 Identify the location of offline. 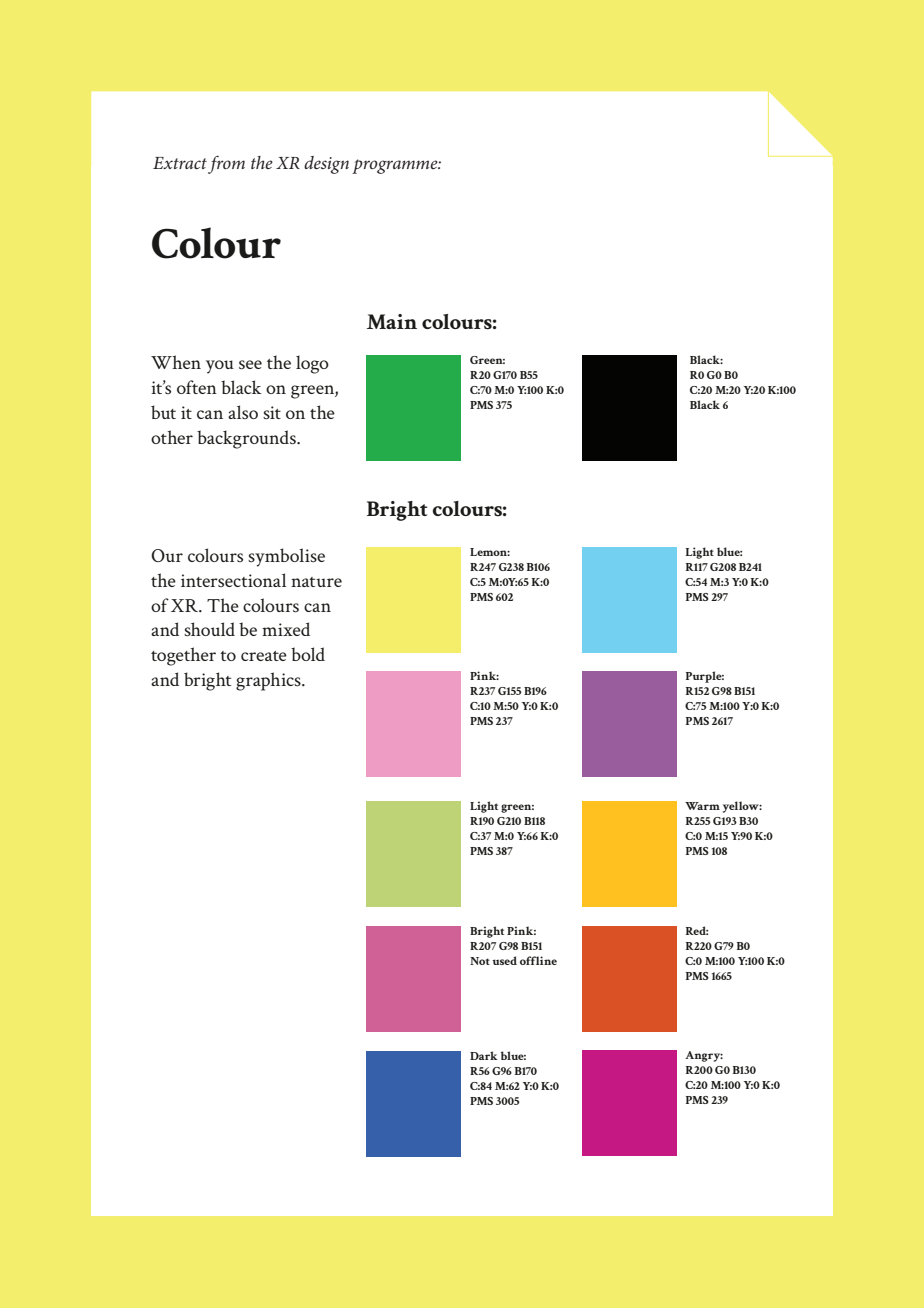
(538, 960).
